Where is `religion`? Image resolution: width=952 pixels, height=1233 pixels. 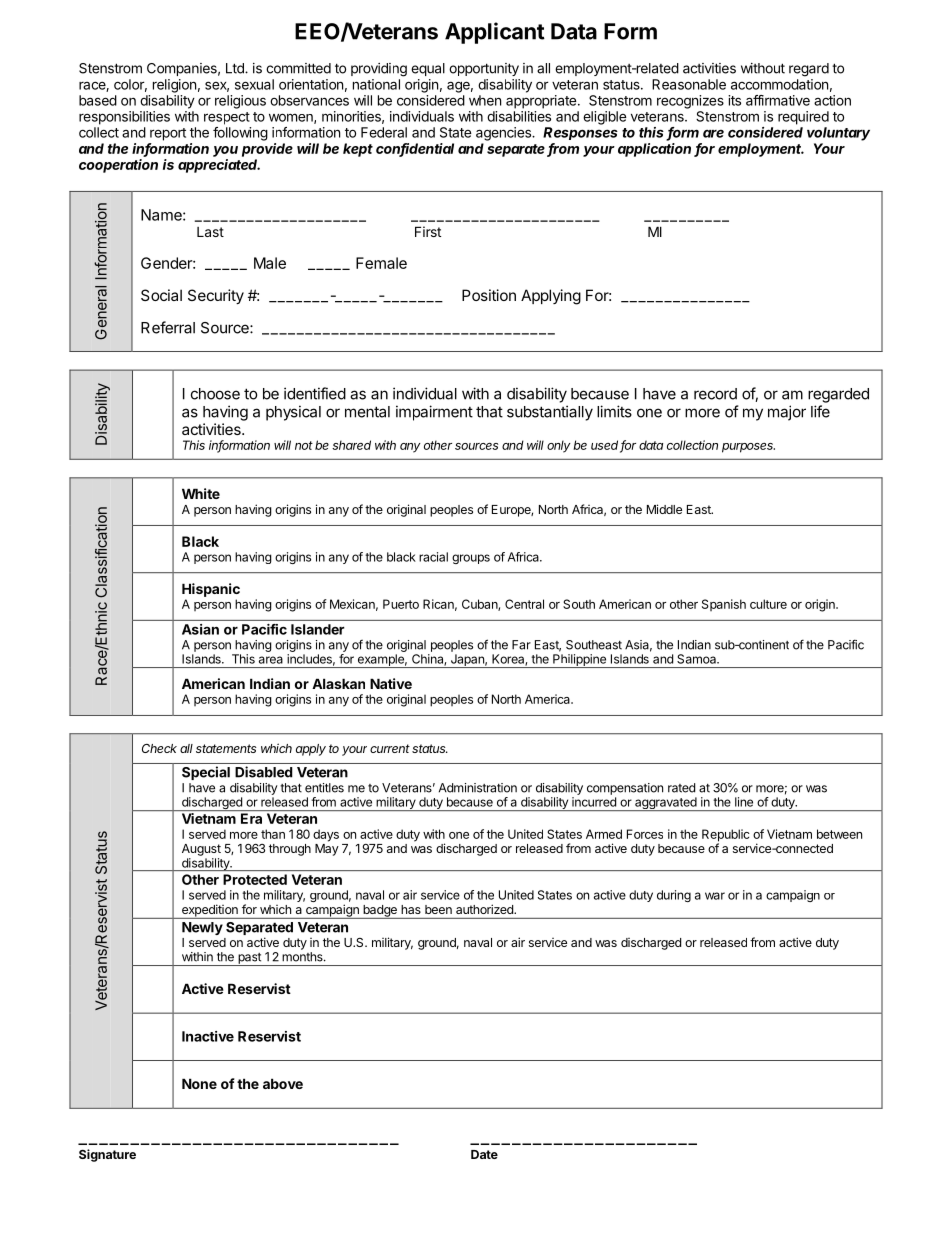
religion is located at coordinates (174, 86).
